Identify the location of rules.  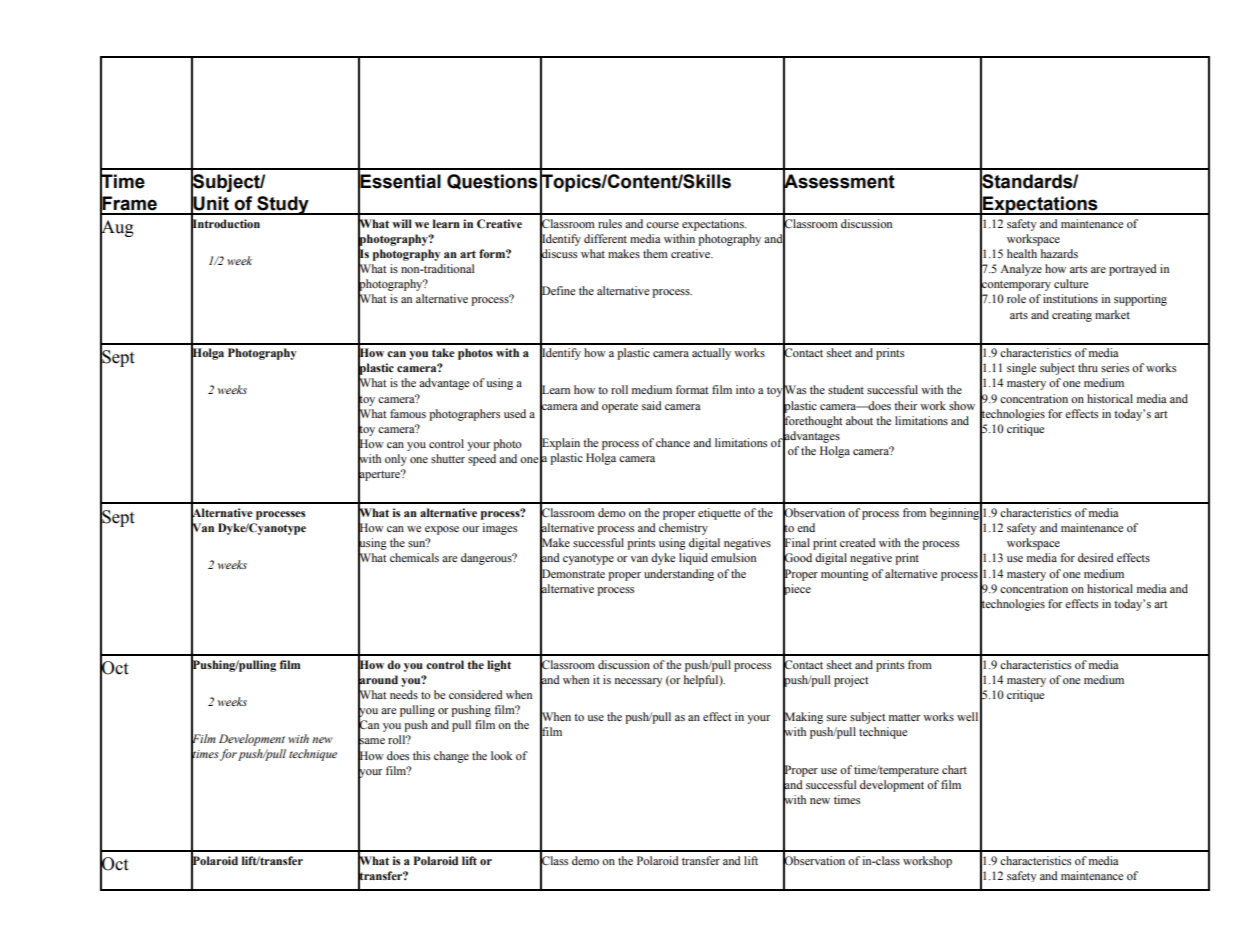
(610, 223).
